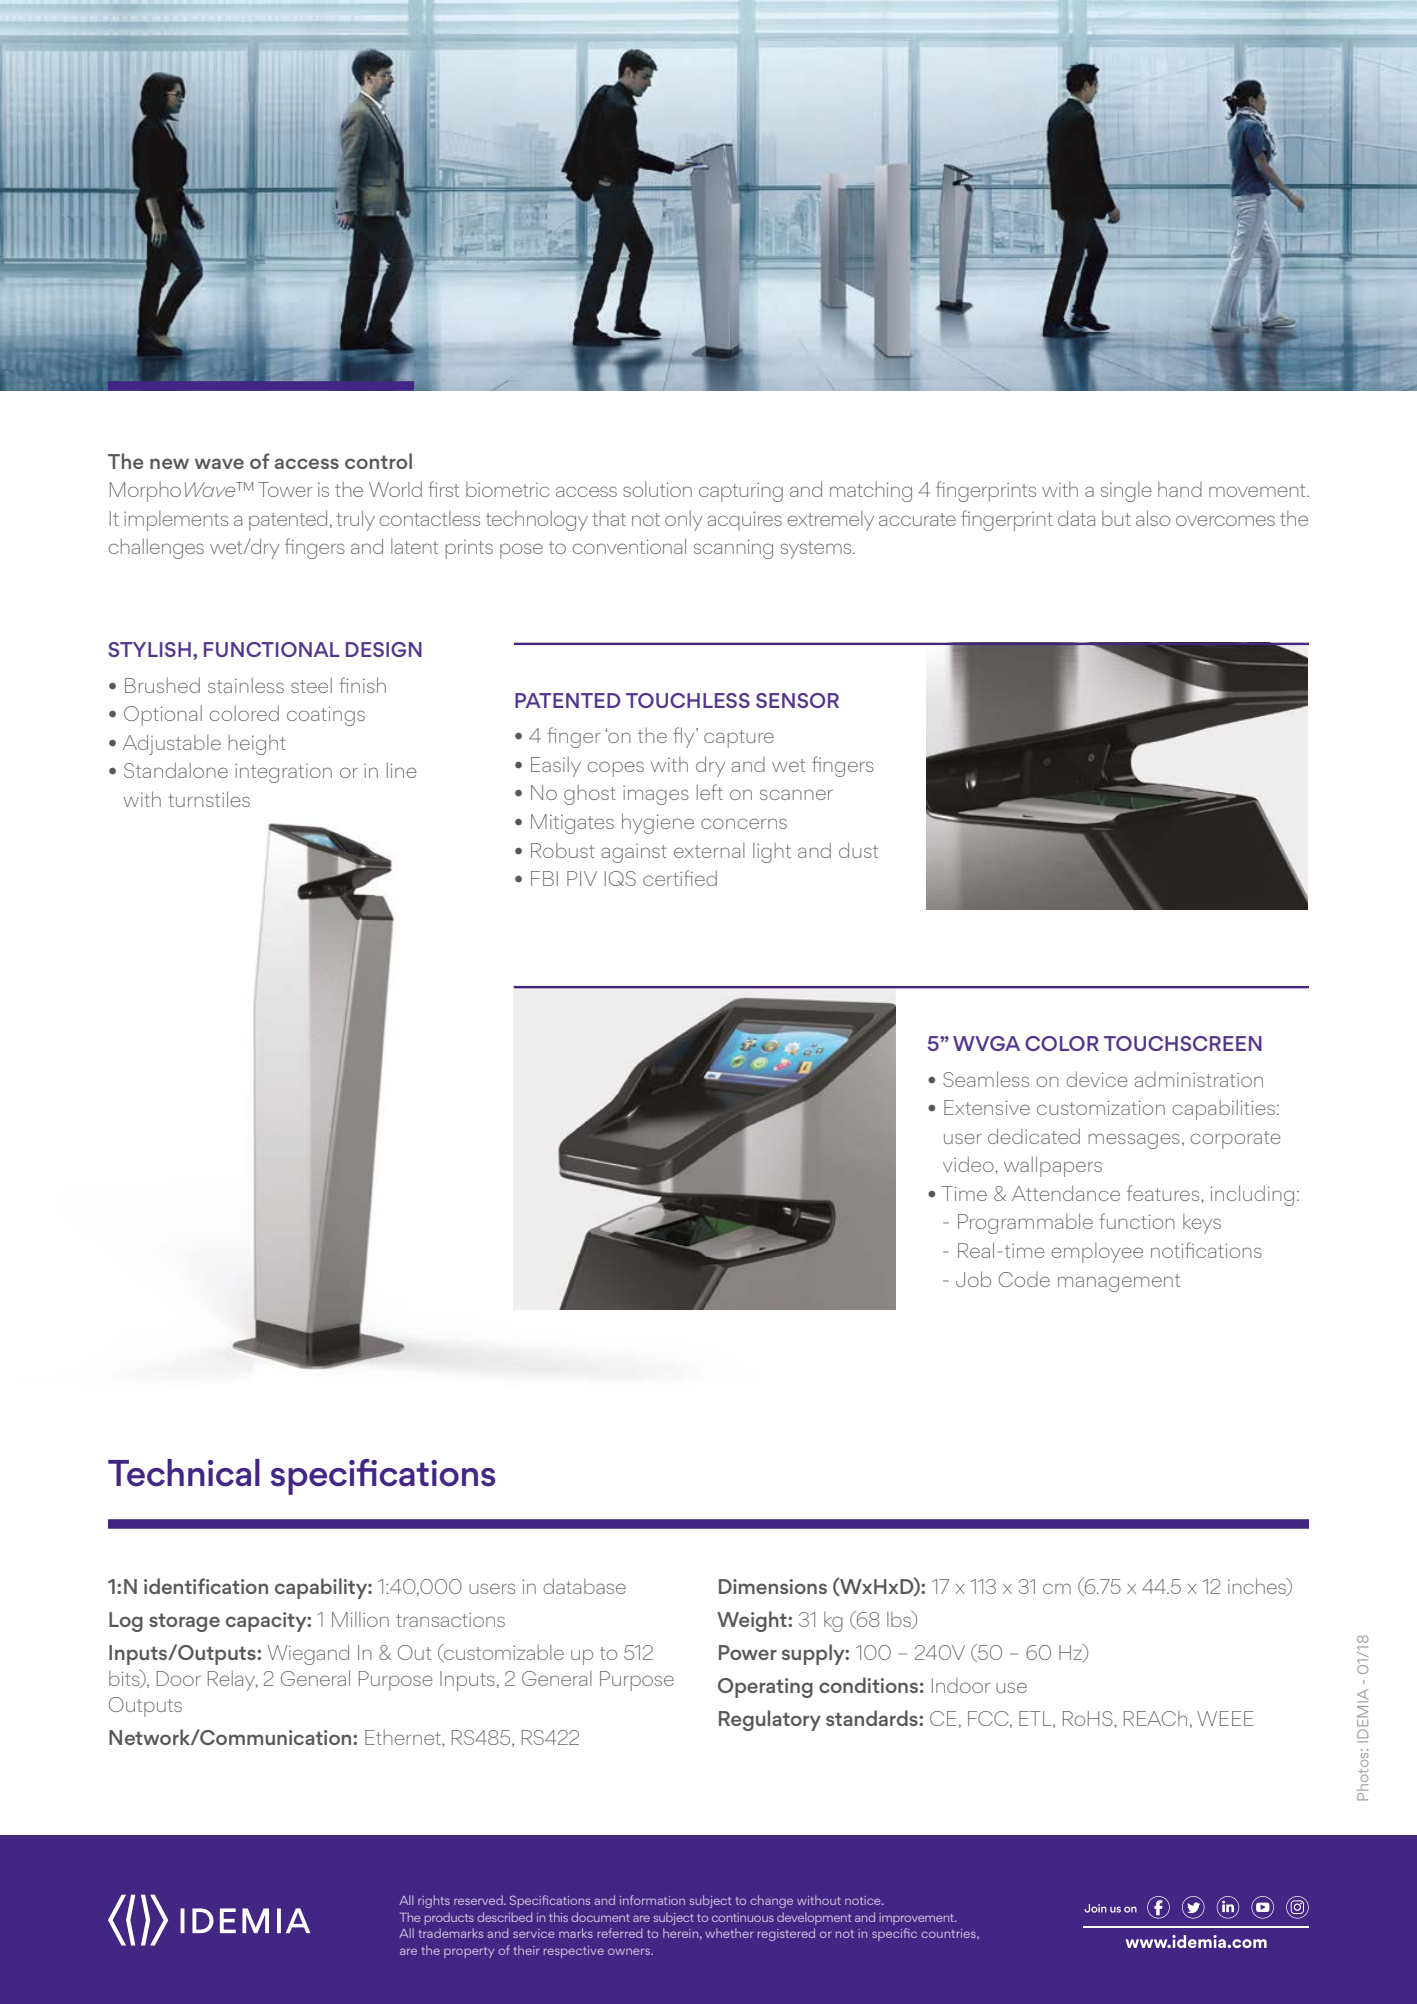  What do you see at coordinates (1116, 518) in the screenshot?
I see `but` at bounding box center [1116, 518].
